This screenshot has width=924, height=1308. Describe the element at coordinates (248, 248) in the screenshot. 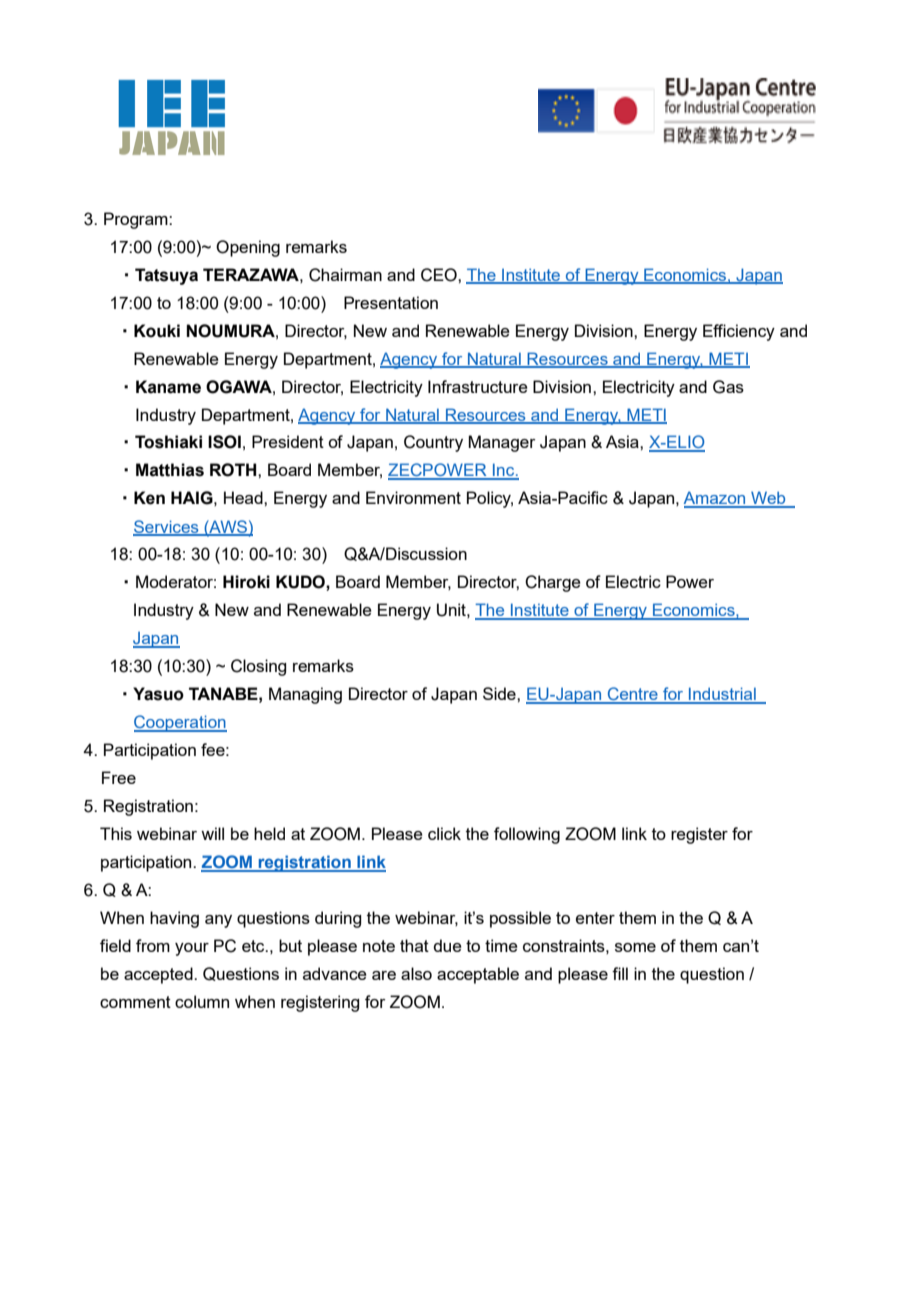

I see `Opening` at that location.
